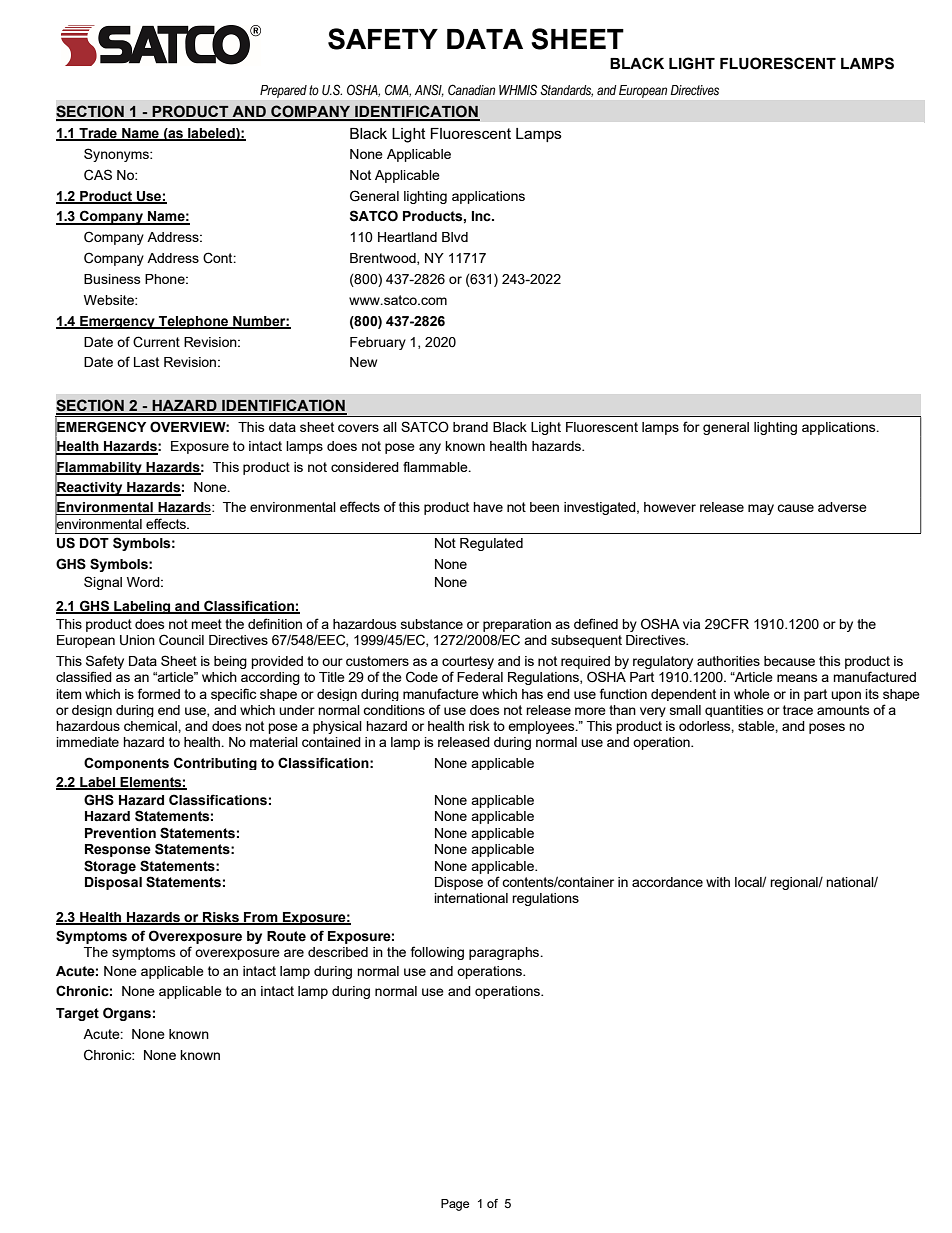 The height and width of the screenshot is (1233, 952). I want to click on means, so click(797, 678).
